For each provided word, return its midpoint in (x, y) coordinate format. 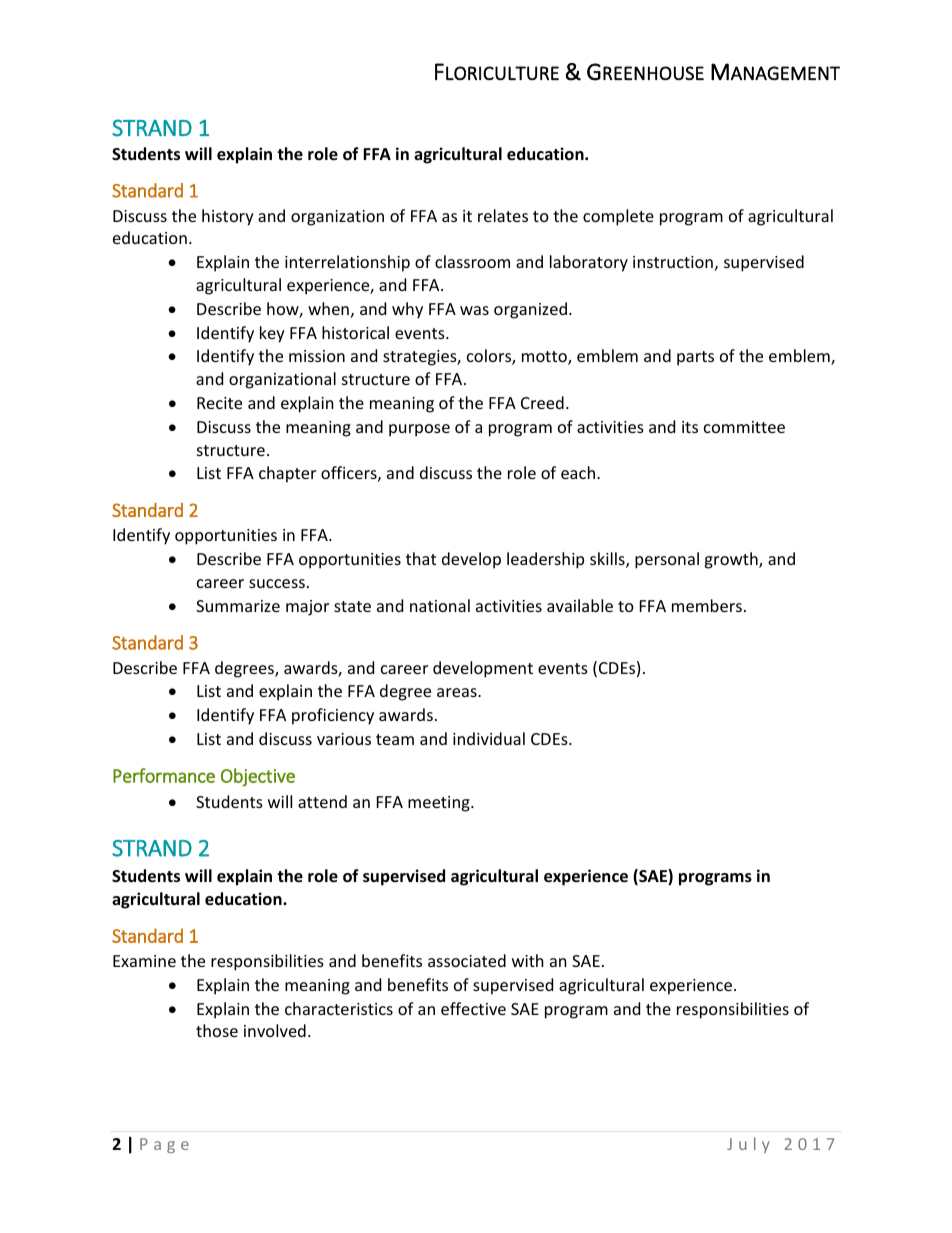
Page (164, 1145)
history (228, 217)
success (277, 583)
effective (473, 1008)
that (421, 558)
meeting (440, 804)
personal (667, 560)
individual (489, 738)
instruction (673, 262)
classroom (472, 261)
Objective (258, 777)
